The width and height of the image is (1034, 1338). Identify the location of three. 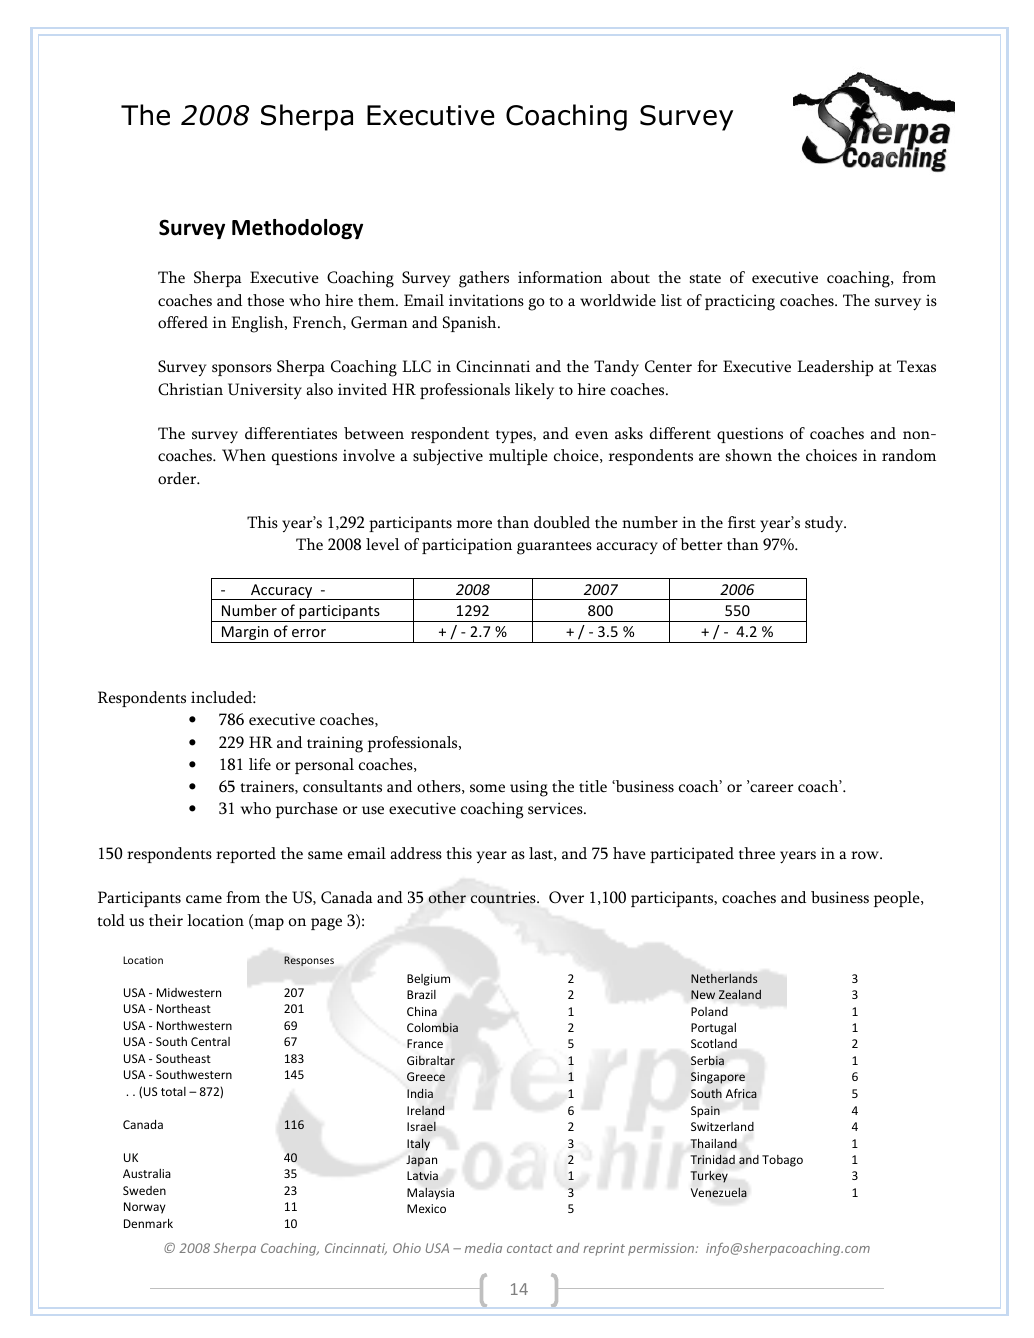
(757, 853).
